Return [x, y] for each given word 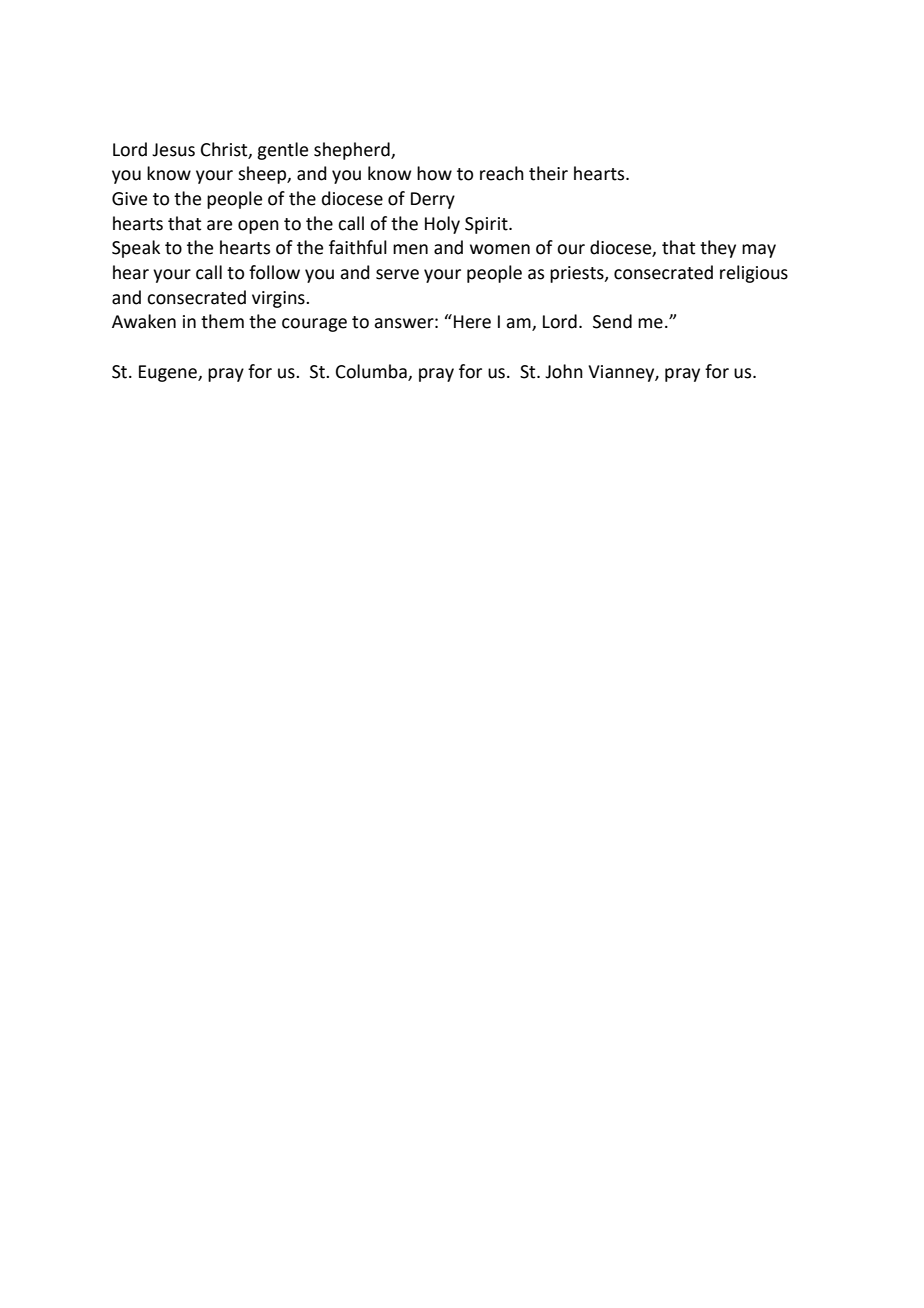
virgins [279, 299]
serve [397, 274]
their [548, 173]
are [219, 225]
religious [754, 274]
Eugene [169, 373]
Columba [371, 371]
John [564, 371]
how [434, 173]
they [718, 249]
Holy [442, 225]
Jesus [173, 150]
